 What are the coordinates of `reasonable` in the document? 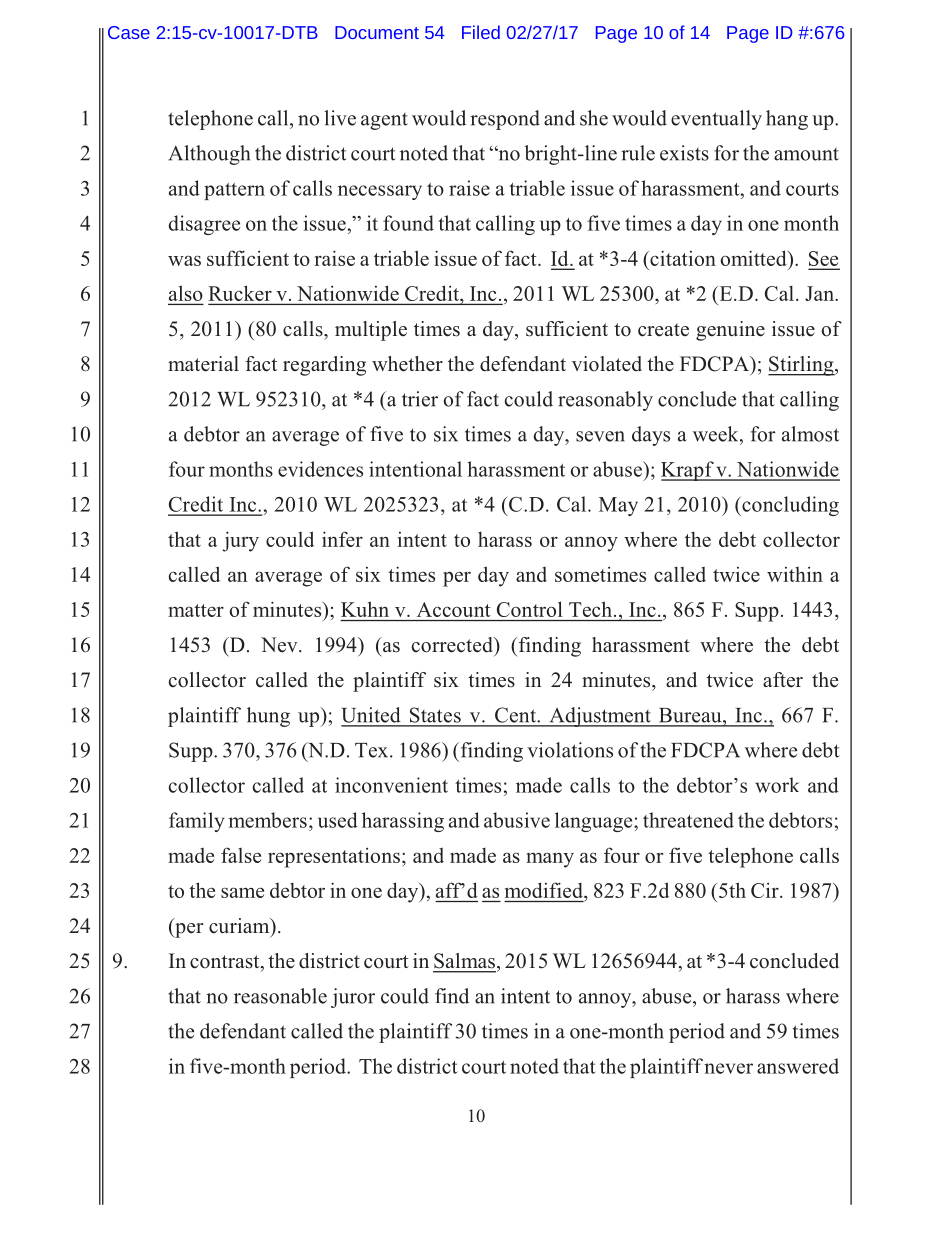 It's located at (280, 996).
